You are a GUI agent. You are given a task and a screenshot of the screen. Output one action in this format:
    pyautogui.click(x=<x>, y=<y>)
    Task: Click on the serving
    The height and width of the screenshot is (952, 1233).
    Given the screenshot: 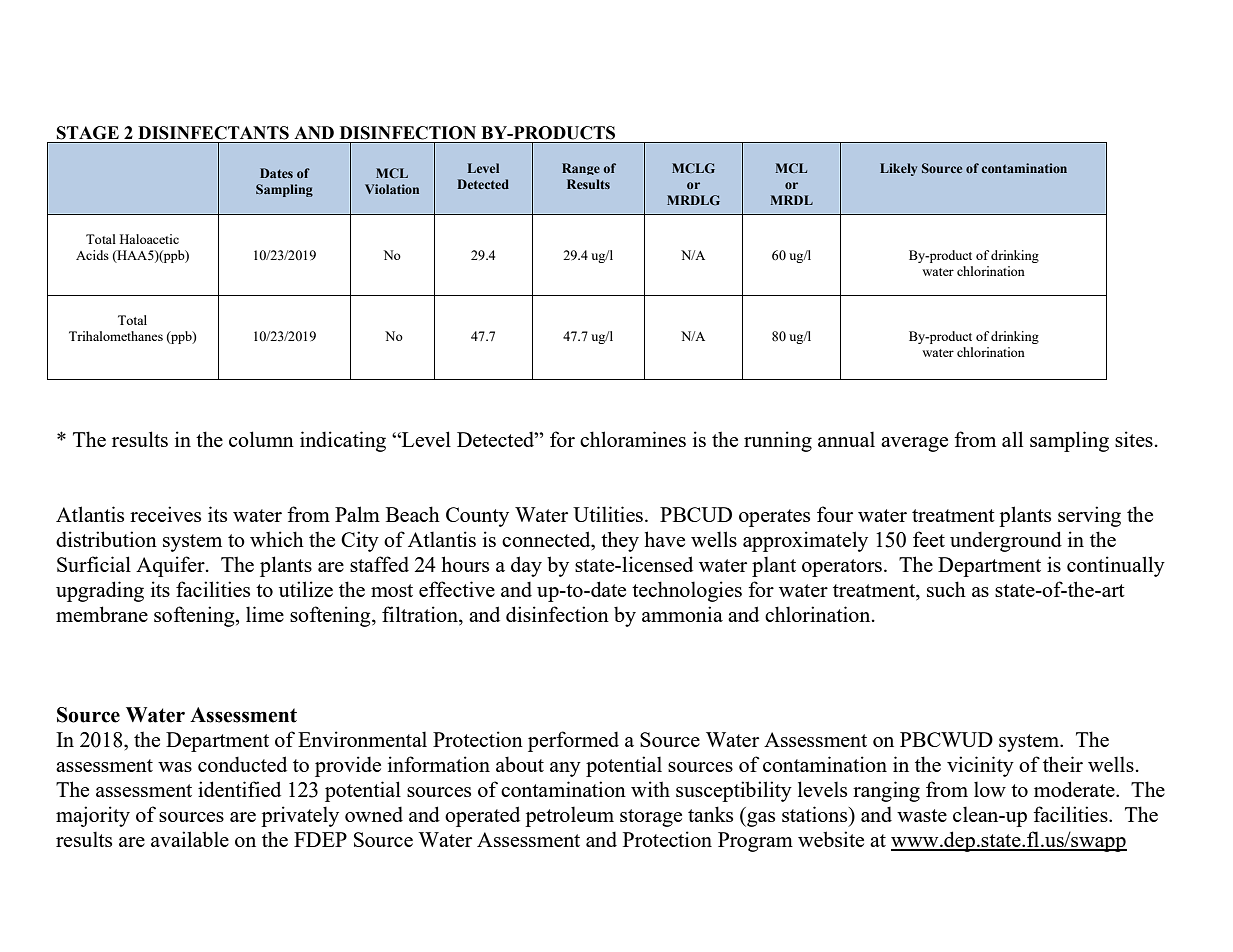 What is the action you would take?
    pyautogui.click(x=1089, y=516)
